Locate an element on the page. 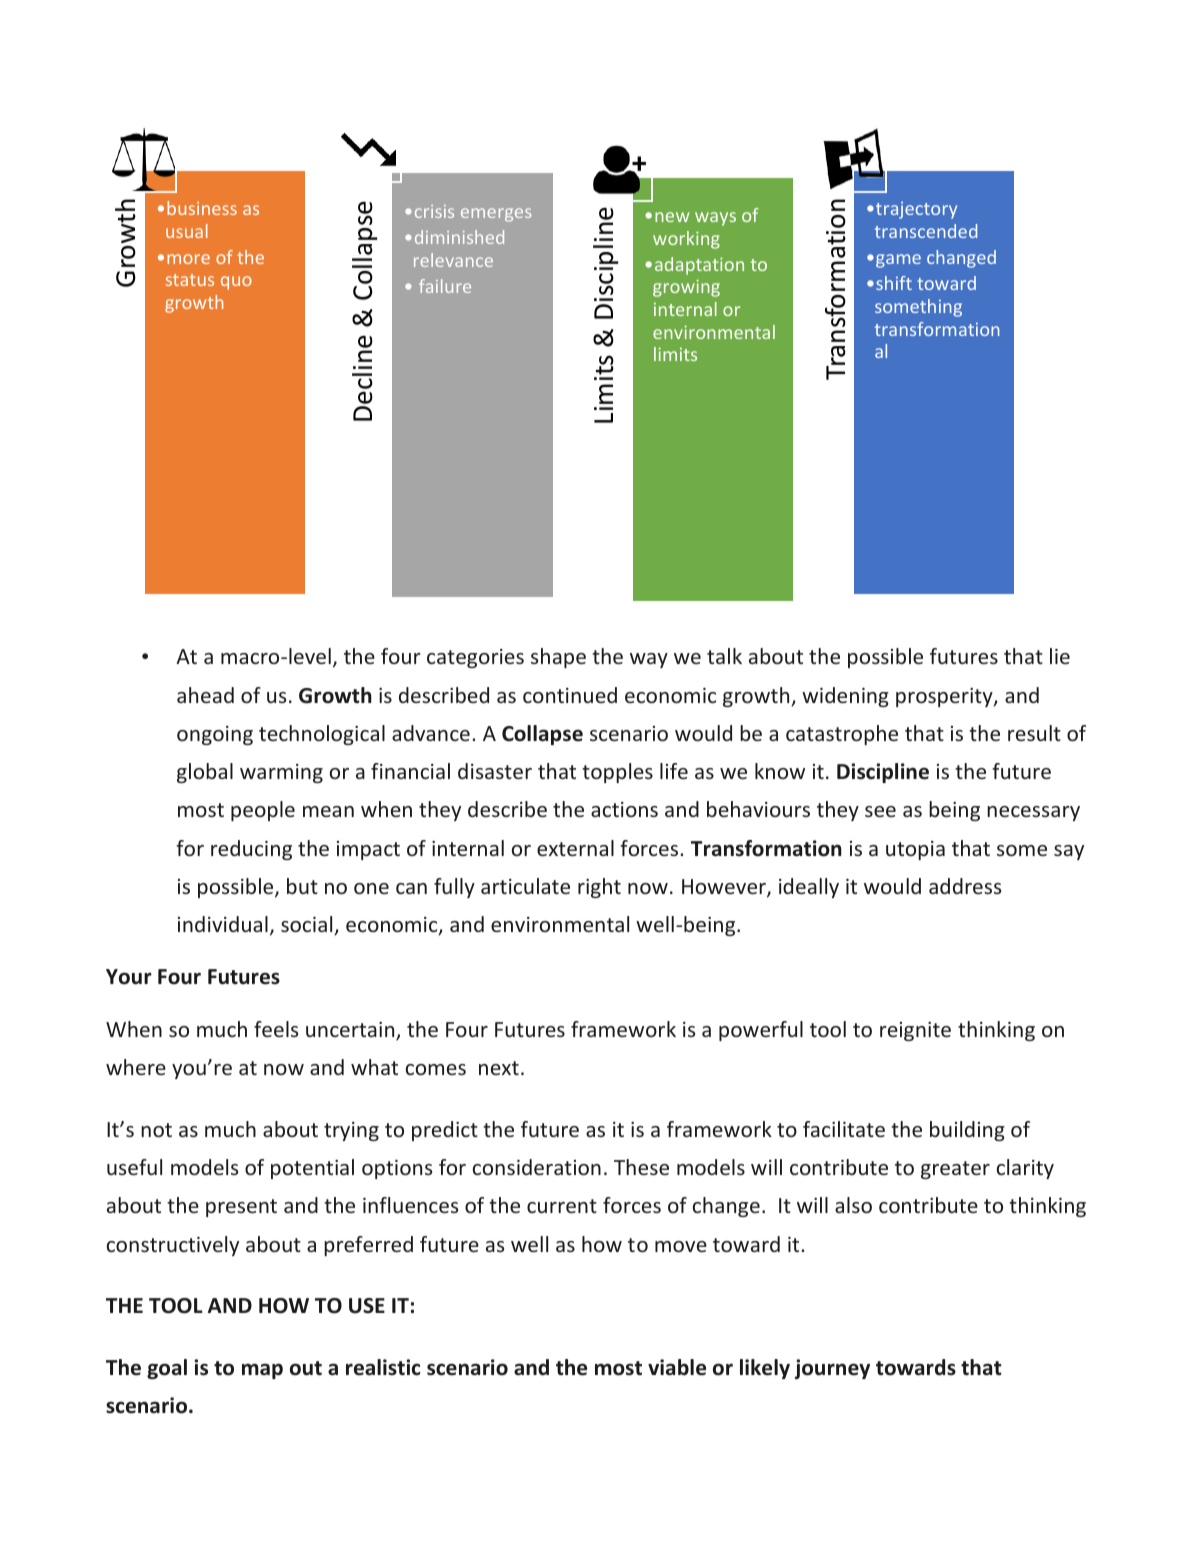  transcended is located at coordinates (926, 231).
